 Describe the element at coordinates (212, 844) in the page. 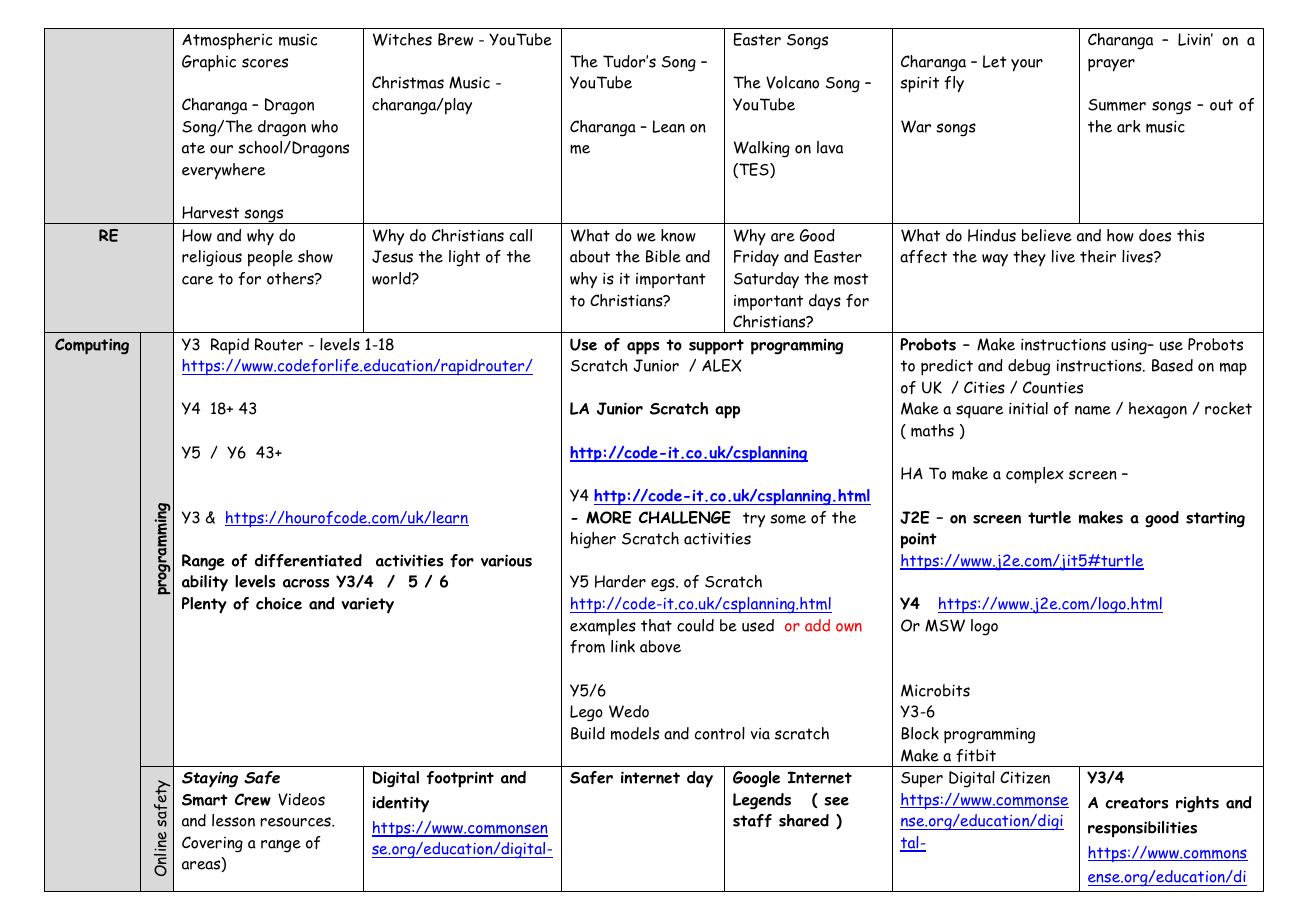

I see `Covering` at that location.
